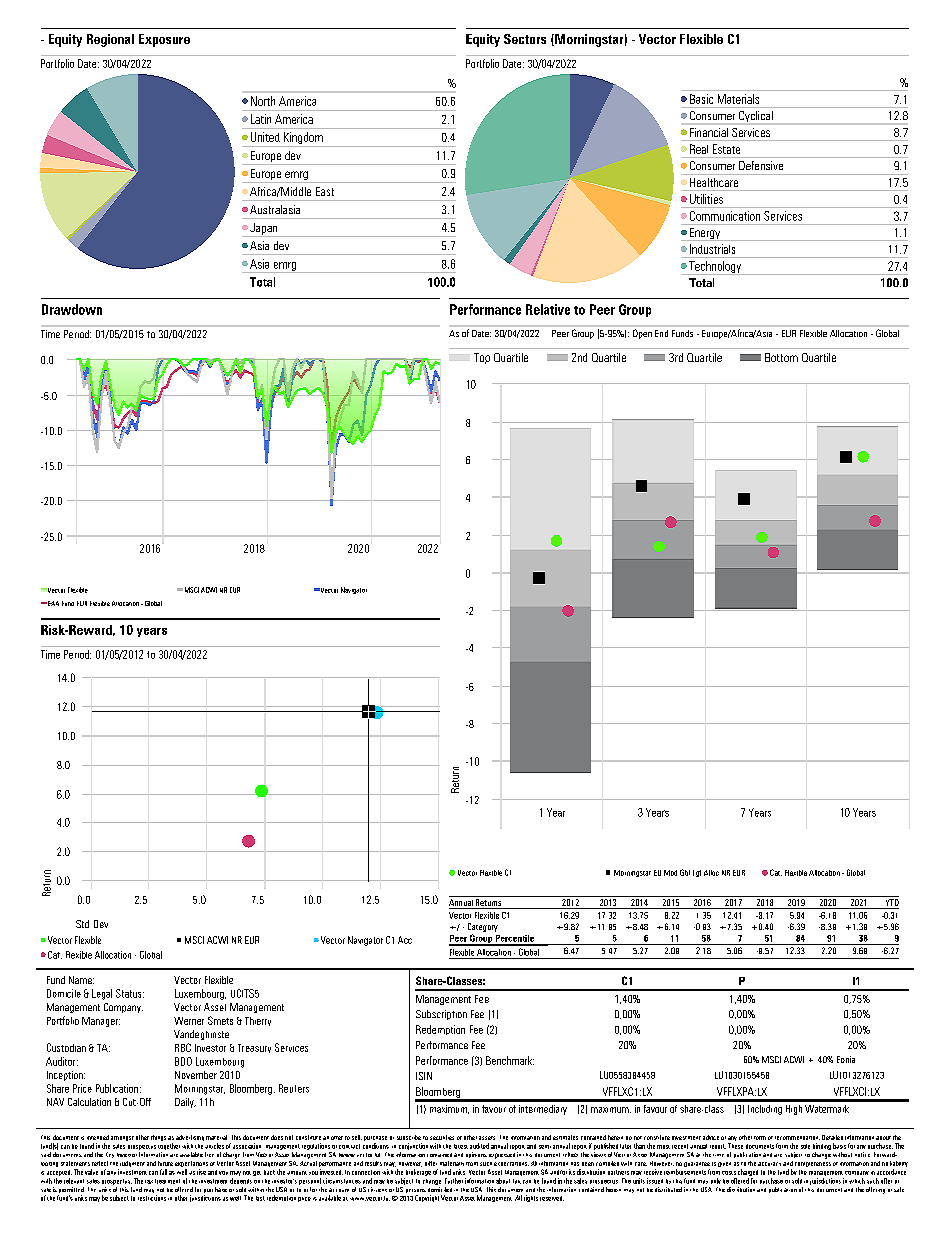  I want to click on recommendation, so click(797, 1138).
